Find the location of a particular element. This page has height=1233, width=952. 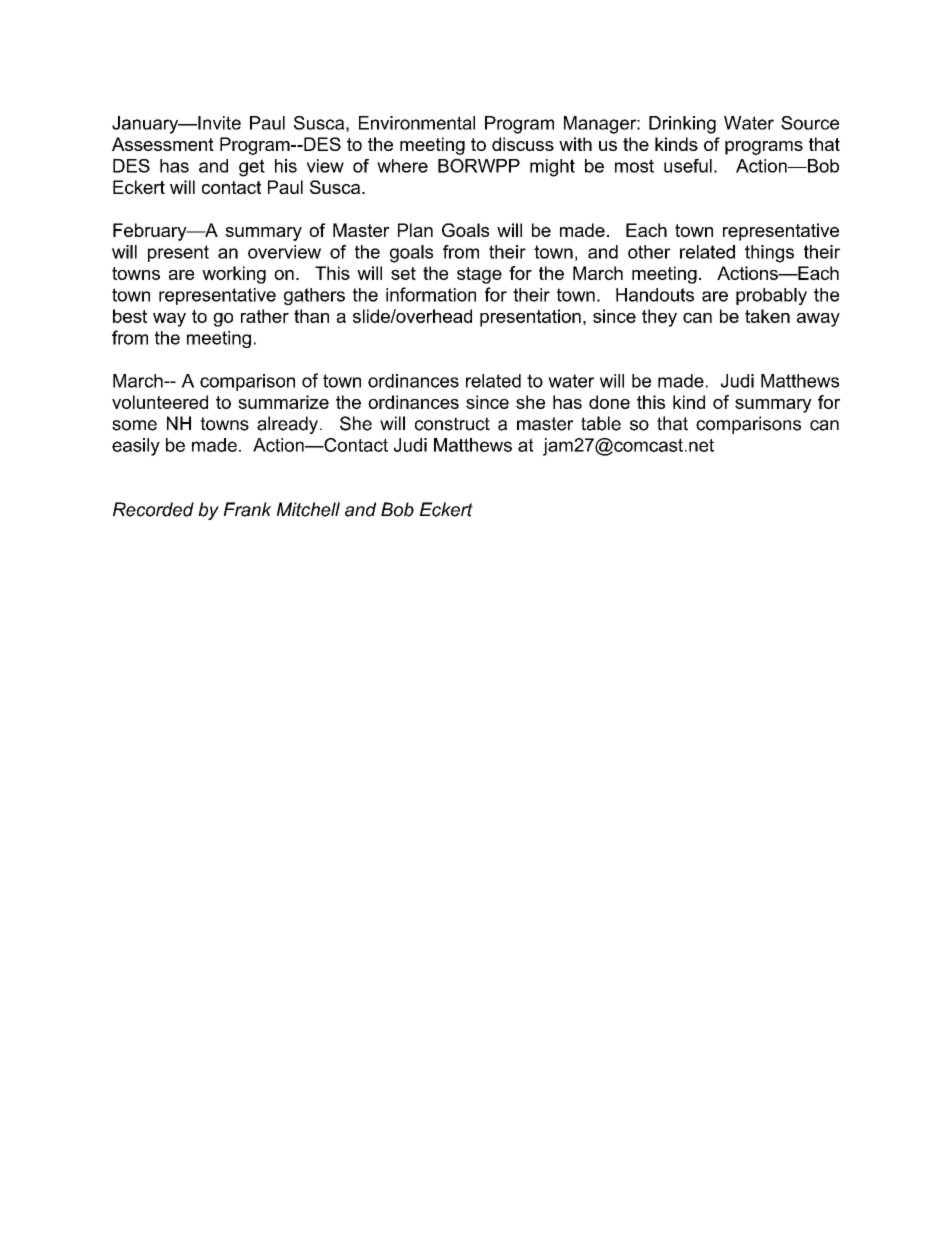

working is located at coordinates (234, 275).
